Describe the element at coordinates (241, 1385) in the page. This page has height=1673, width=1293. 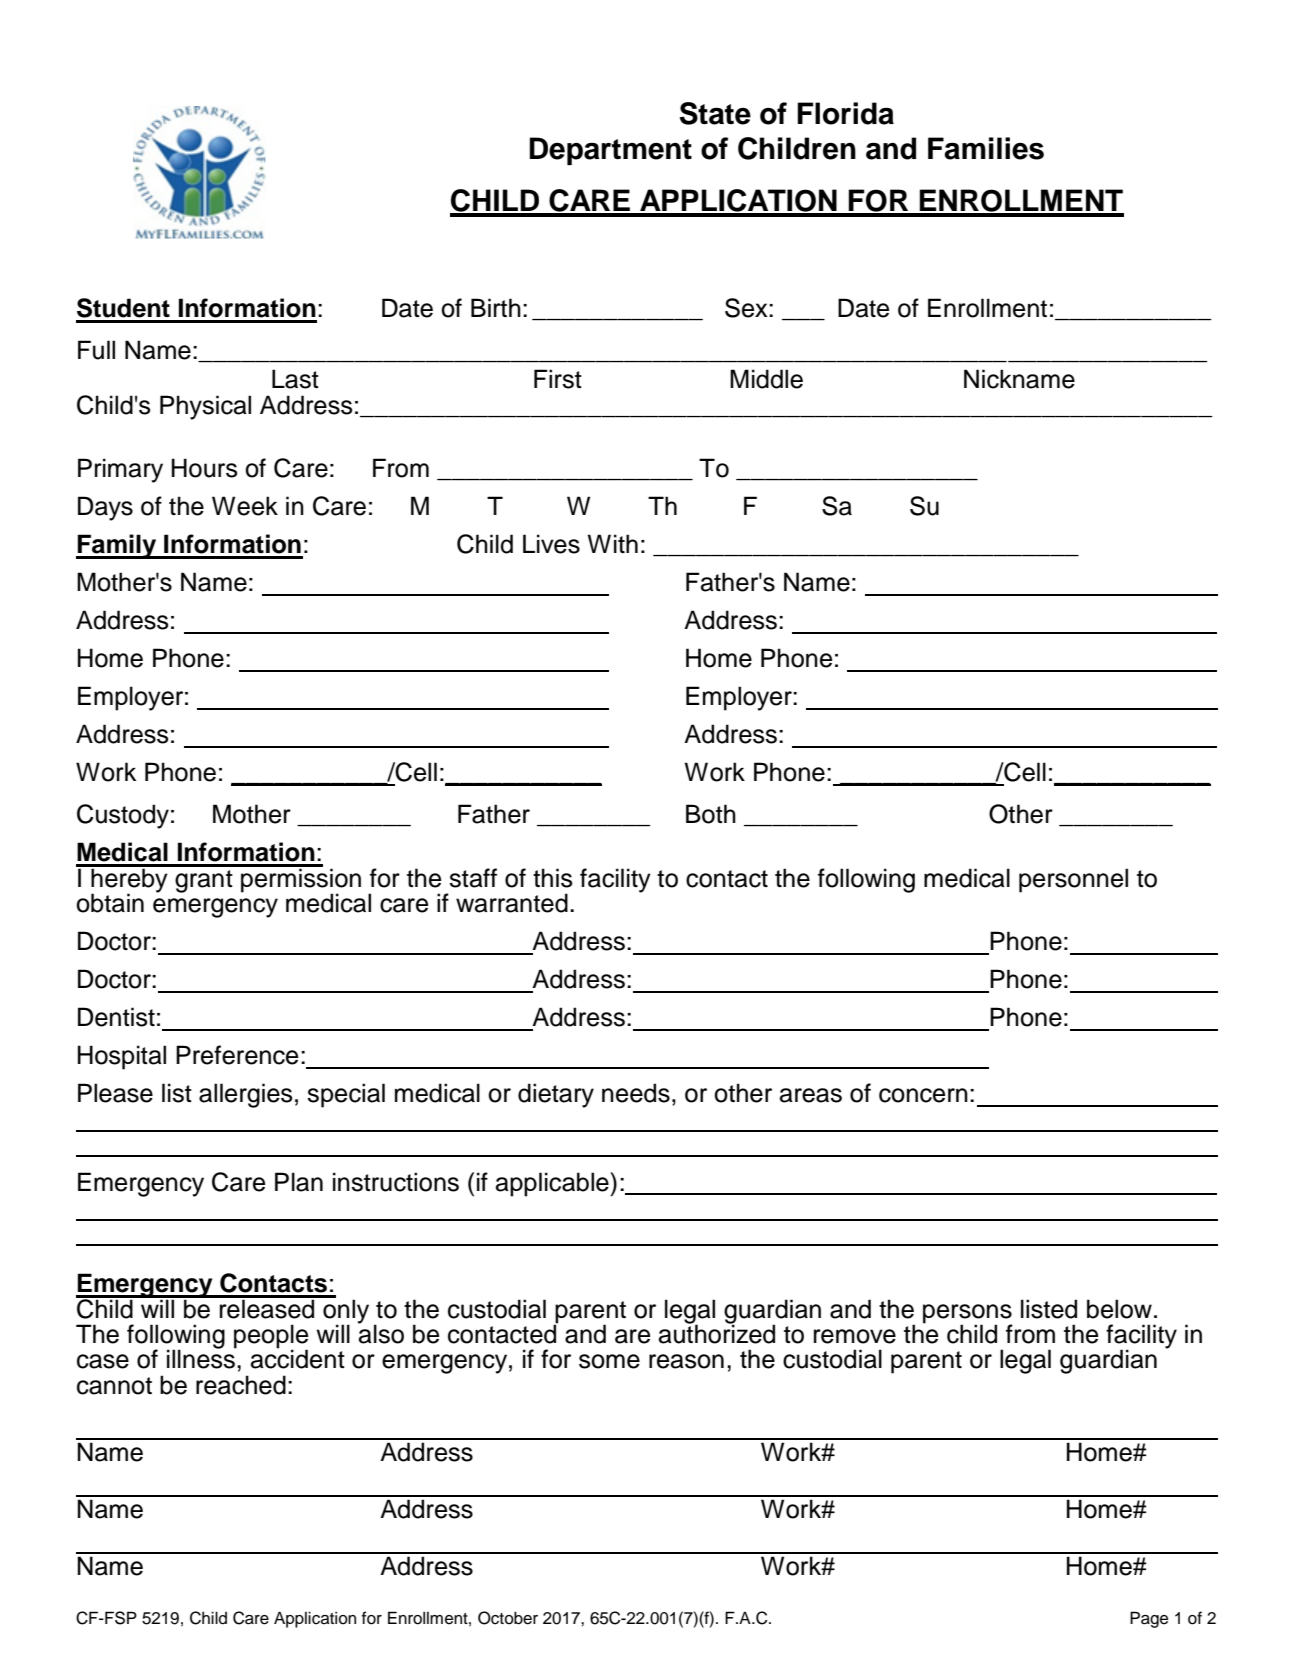
I see `reached` at that location.
